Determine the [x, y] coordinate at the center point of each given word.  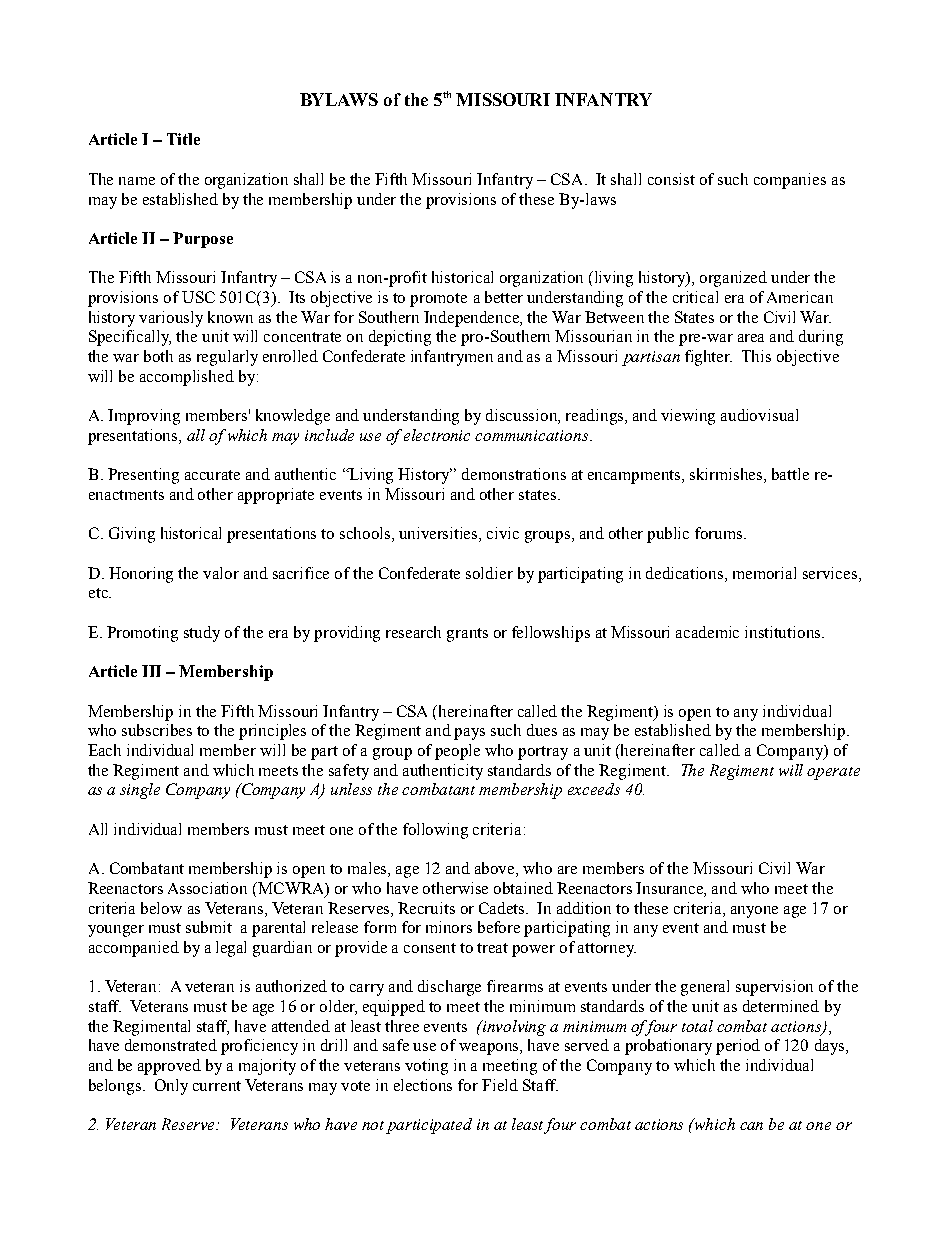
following [435, 831]
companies [790, 181]
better [504, 297]
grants [467, 635]
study [202, 634]
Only [171, 1087]
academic [707, 632]
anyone [754, 912]
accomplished [187, 378]
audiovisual [759, 415]
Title [183, 139]
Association [207, 888]
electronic [437, 435]
